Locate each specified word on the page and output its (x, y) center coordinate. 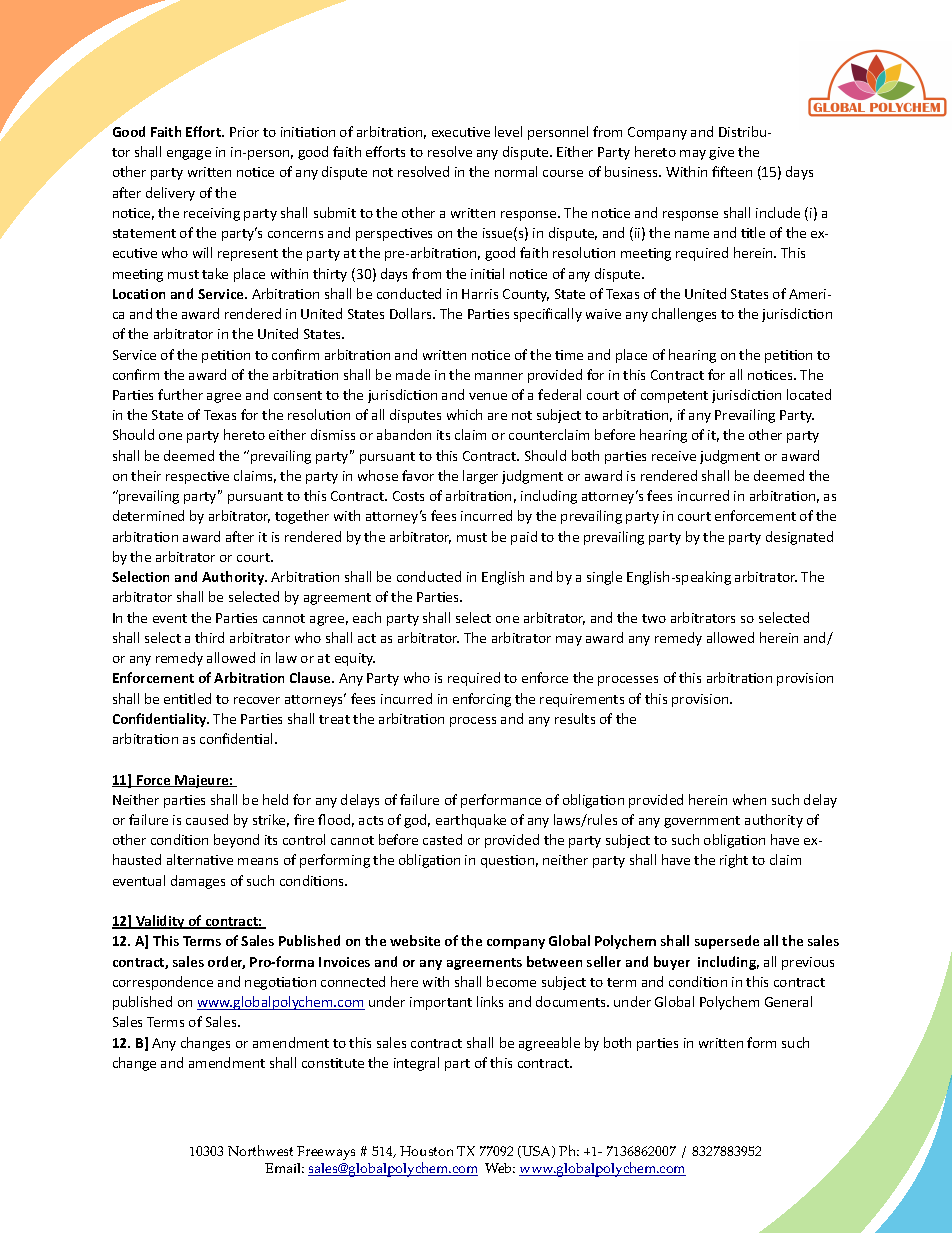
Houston (426, 1151)
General (788, 1001)
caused (207, 819)
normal (516, 171)
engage (189, 155)
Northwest (260, 1150)
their (146, 475)
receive (674, 456)
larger (480, 477)
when (749, 799)
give (721, 153)
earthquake (471, 821)
